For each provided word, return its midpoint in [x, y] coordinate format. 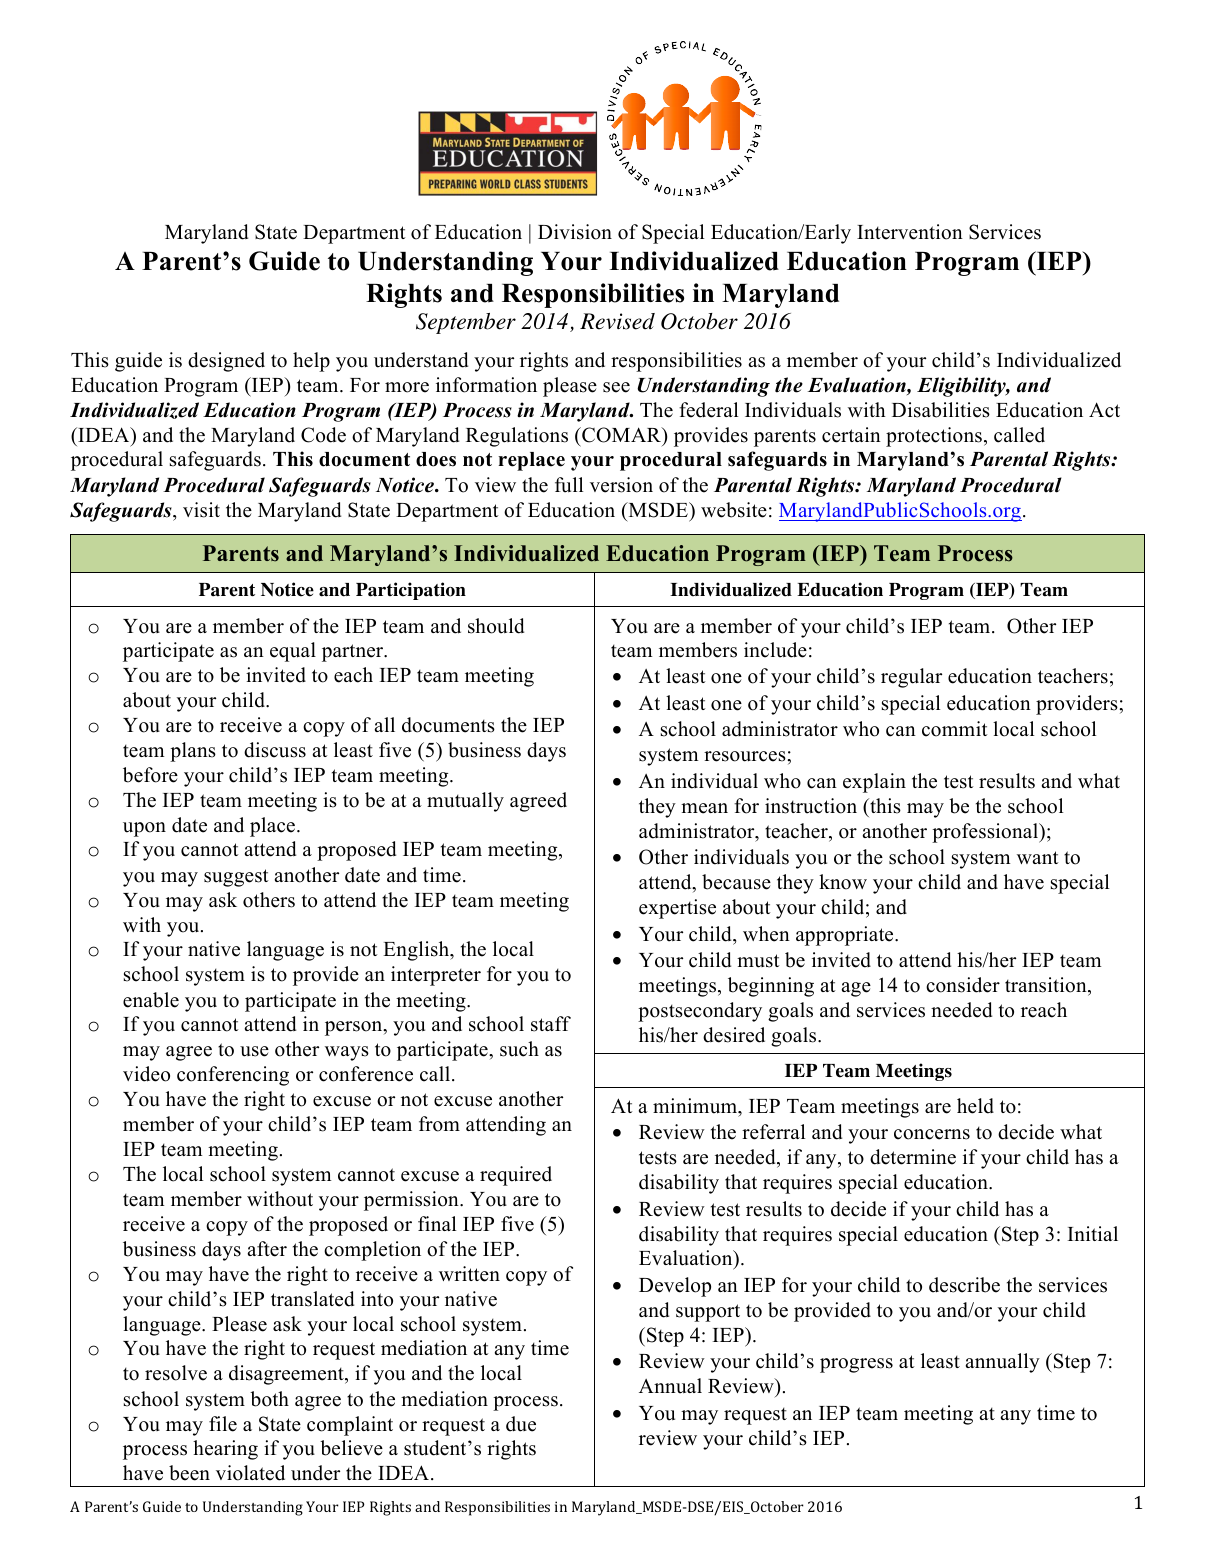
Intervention [910, 232]
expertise [677, 909]
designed [226, 362]
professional [986, 833]
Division [575, 232]
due [521, 1424]
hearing [225, 1450]
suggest [236, 878]
